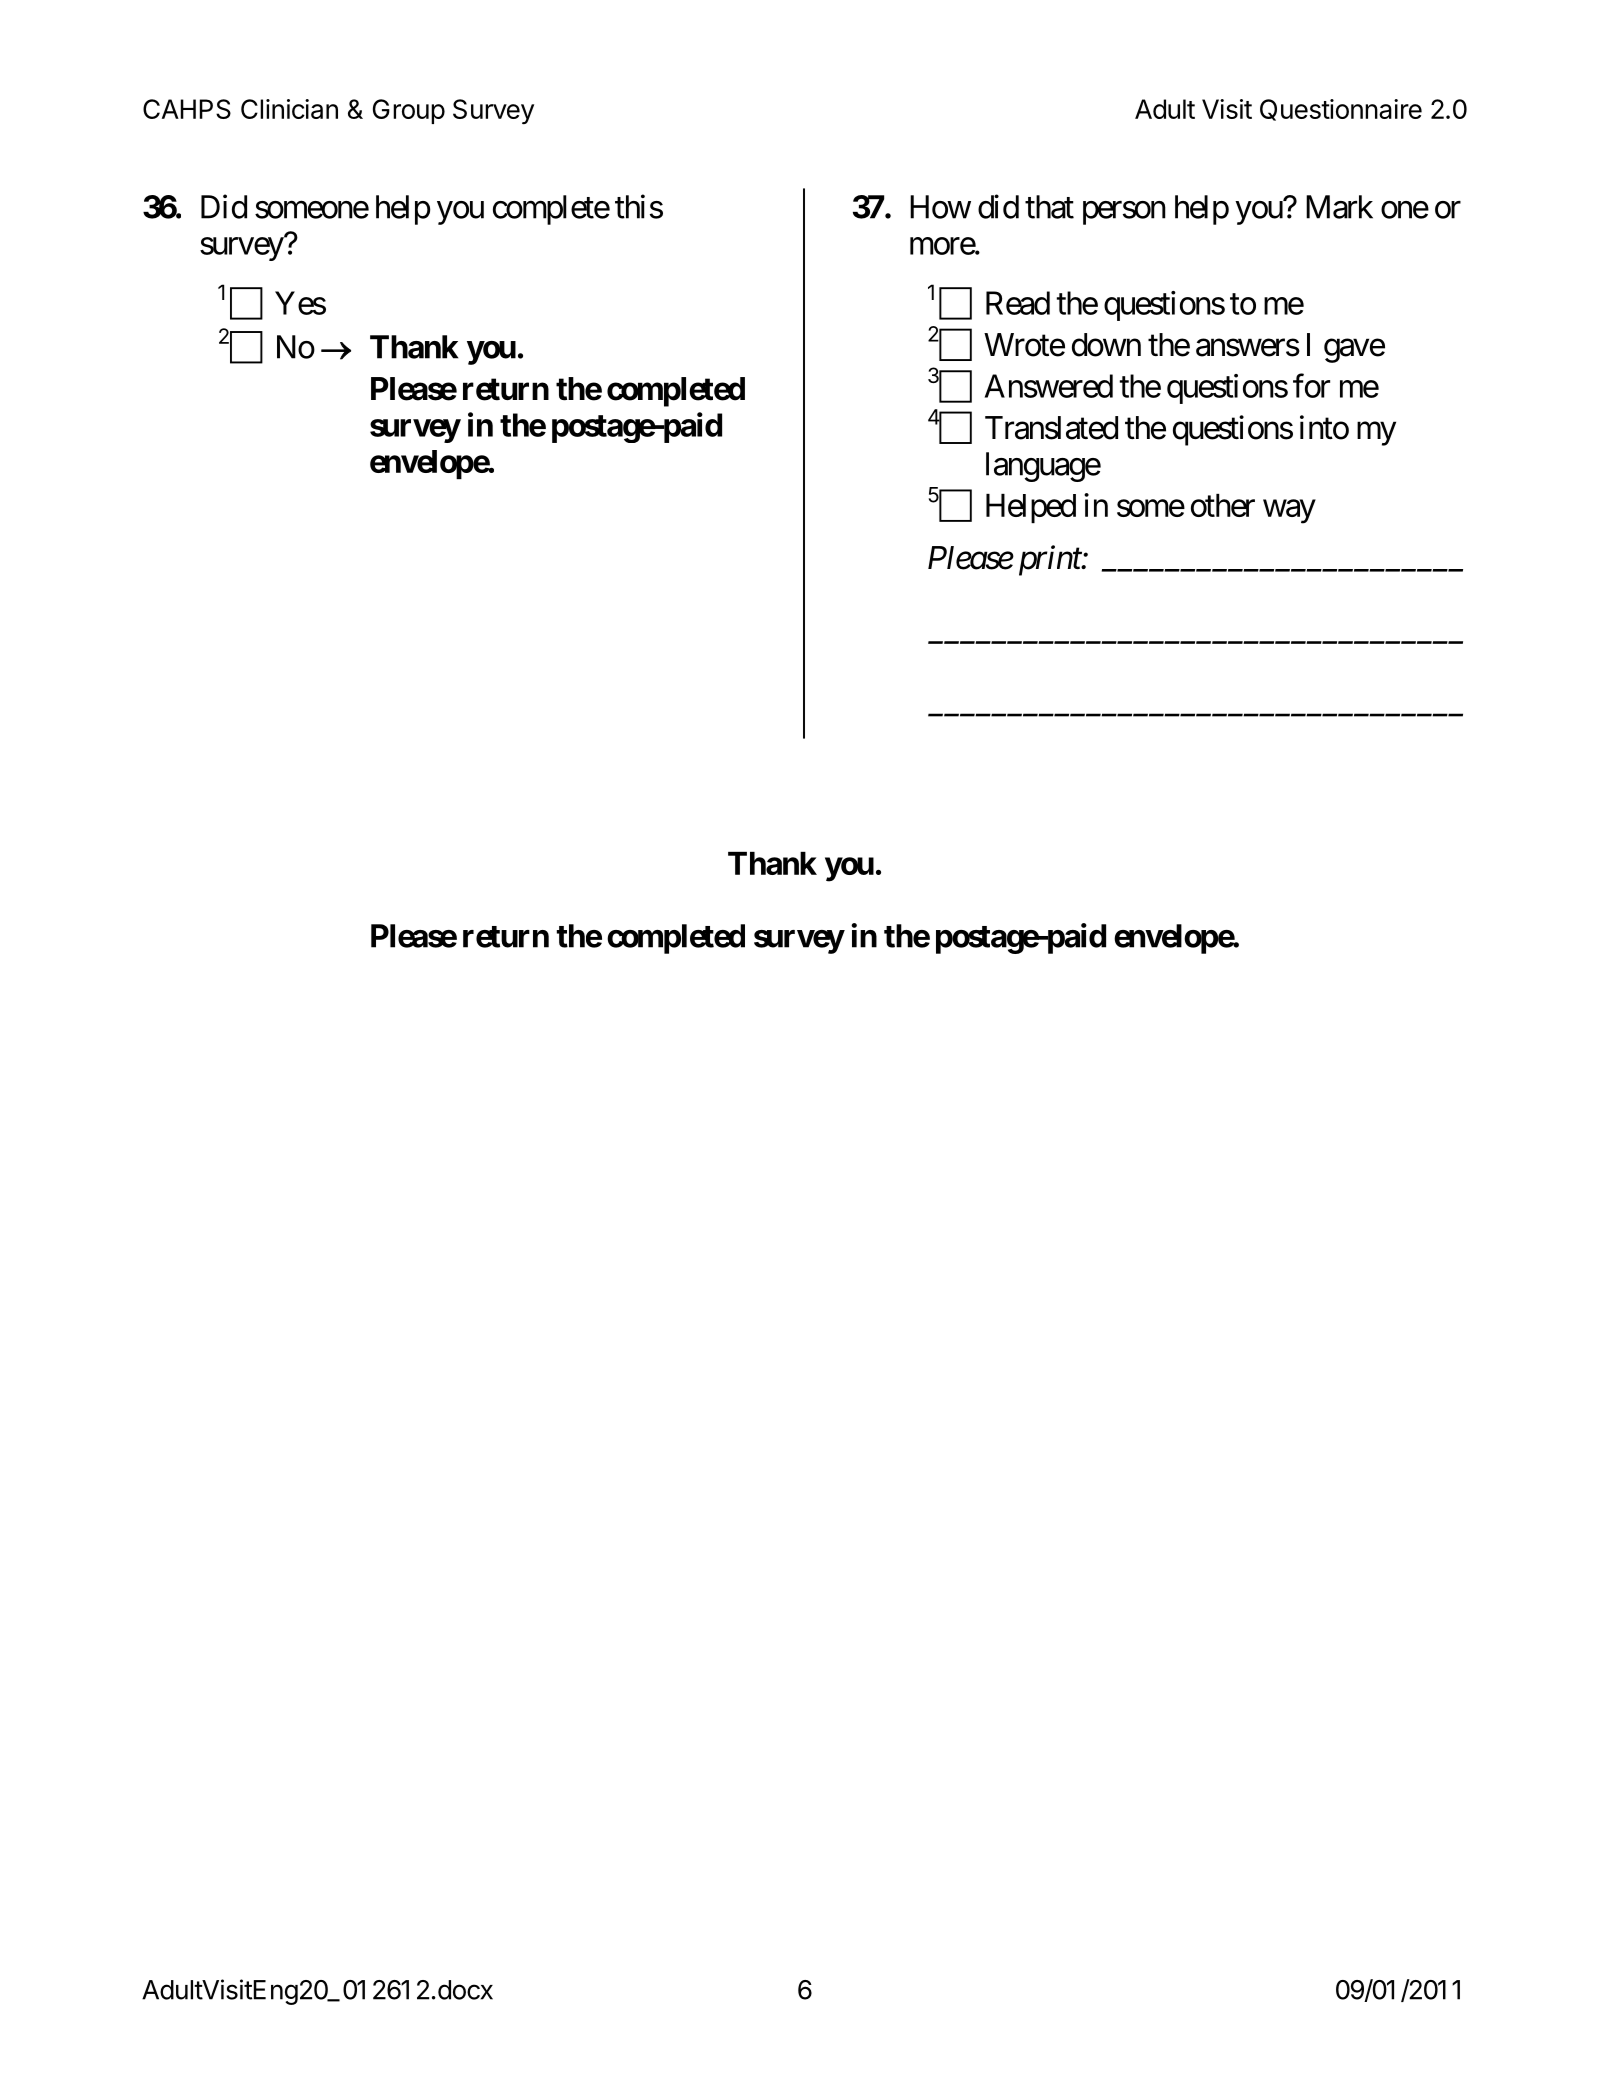 The image size is (1608, 2081). I want to click on for, so click(1311, 386).
